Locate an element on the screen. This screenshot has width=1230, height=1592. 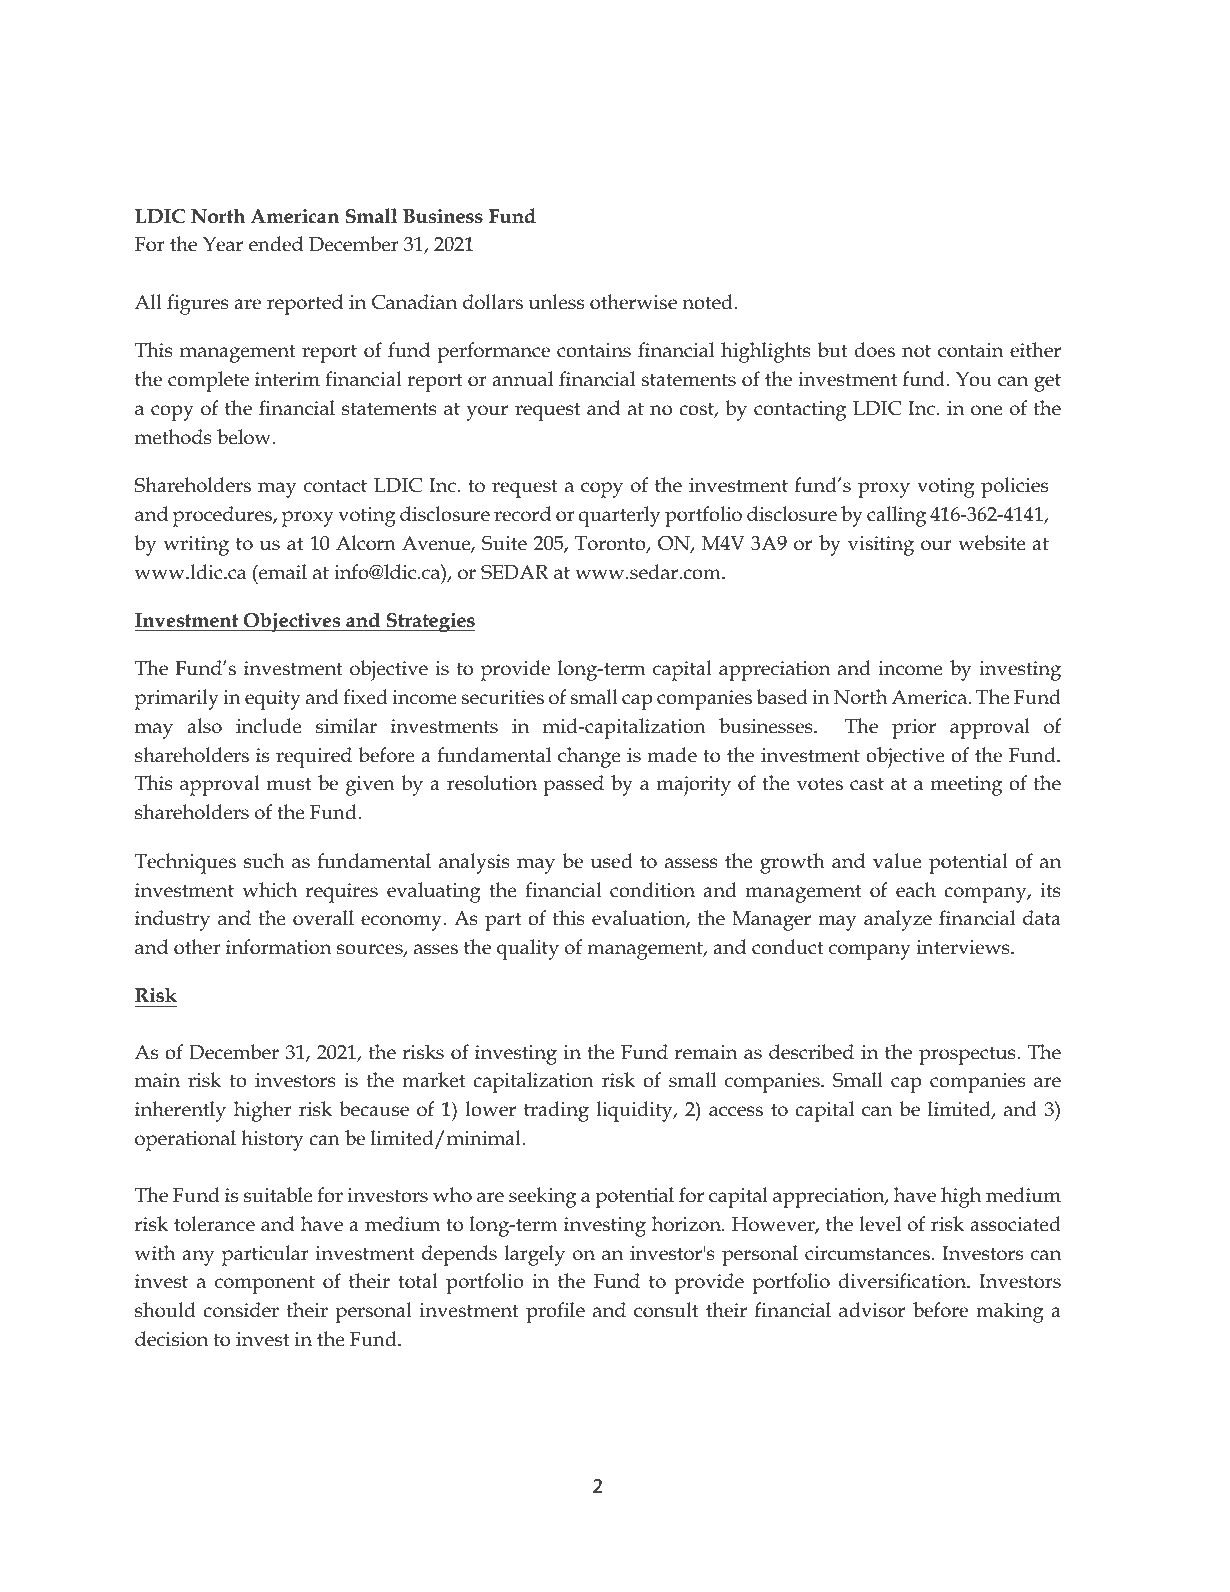
unless is located at coordinates (556, 302).
